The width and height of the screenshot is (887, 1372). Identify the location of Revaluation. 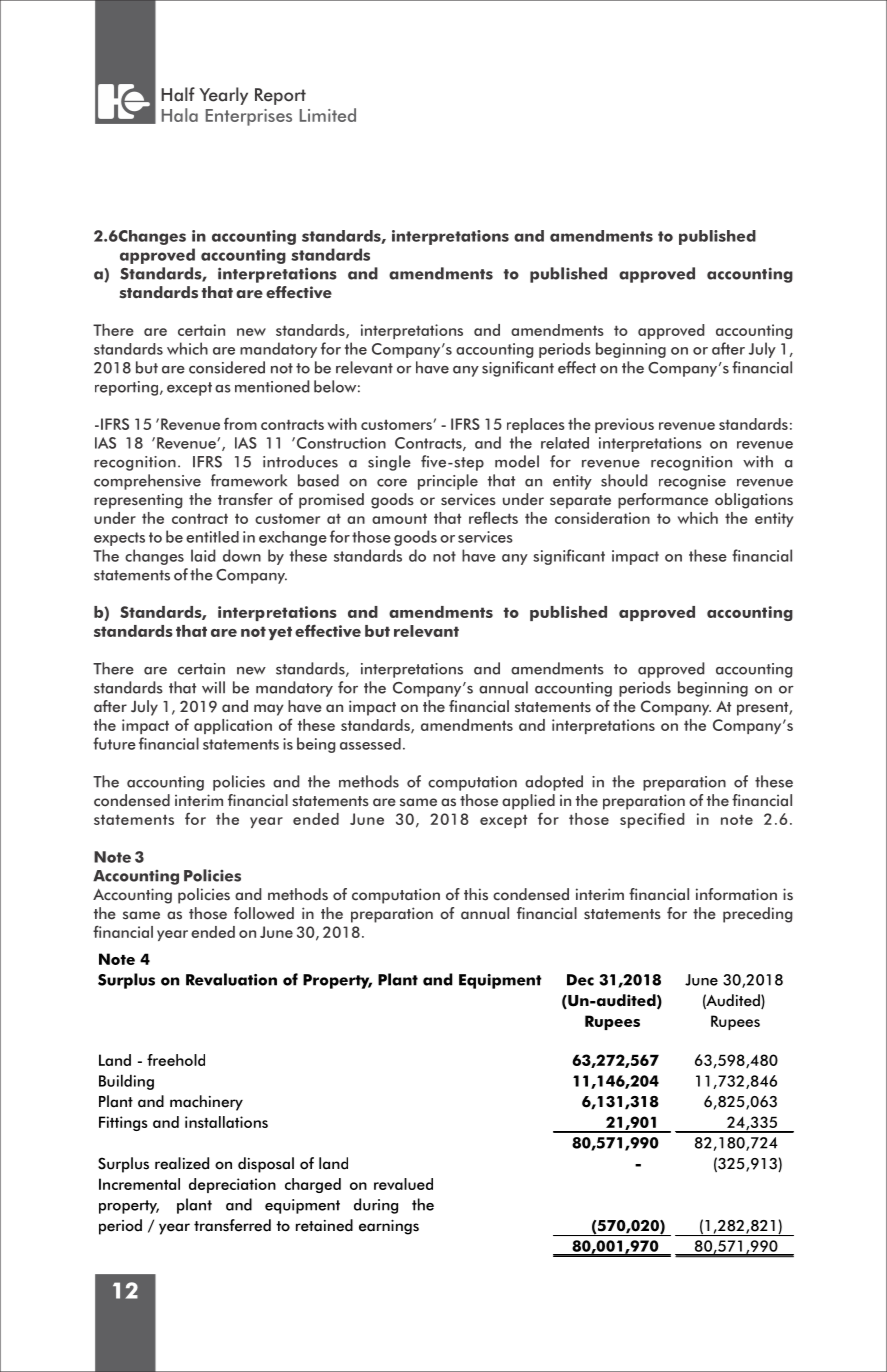
(231, 979).
